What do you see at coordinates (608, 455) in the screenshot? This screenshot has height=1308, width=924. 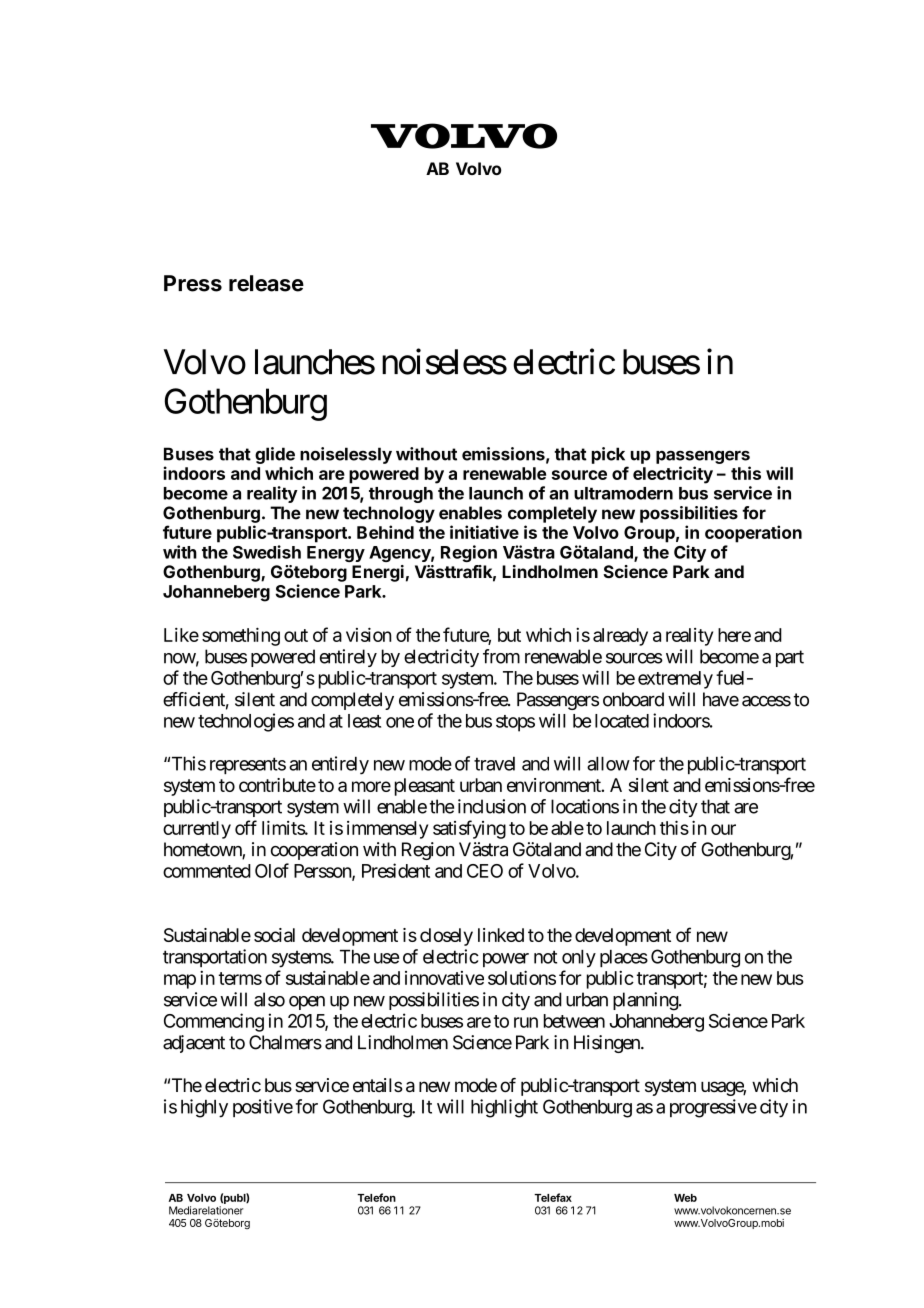 I see `pick` at bounding box center [608, 455].
